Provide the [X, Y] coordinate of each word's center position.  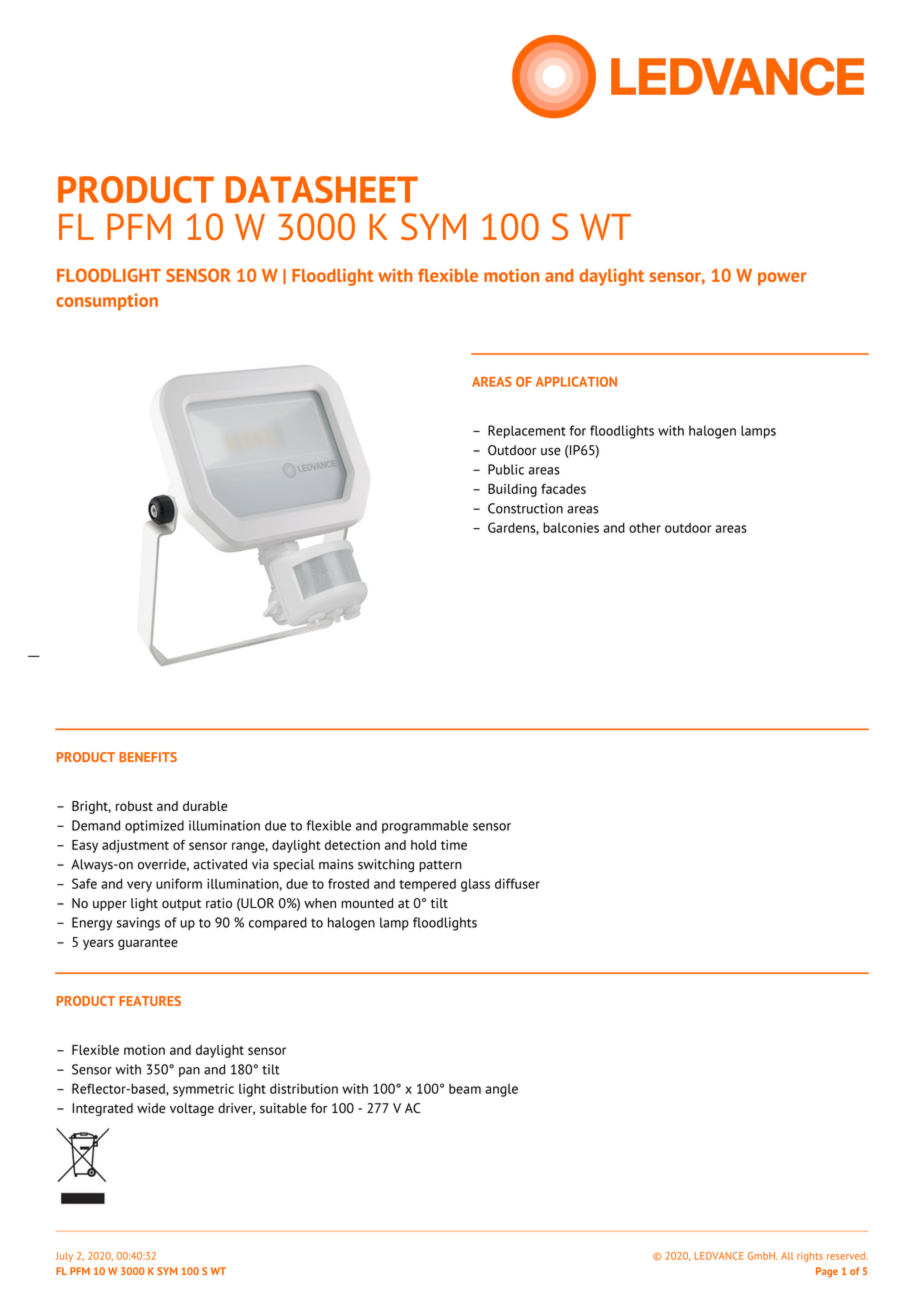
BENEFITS [148, 757]
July [64, 1257]
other [645, 528]
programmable [425, 827]
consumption [107, 302]
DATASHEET [322, 189]
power [782, 279]
